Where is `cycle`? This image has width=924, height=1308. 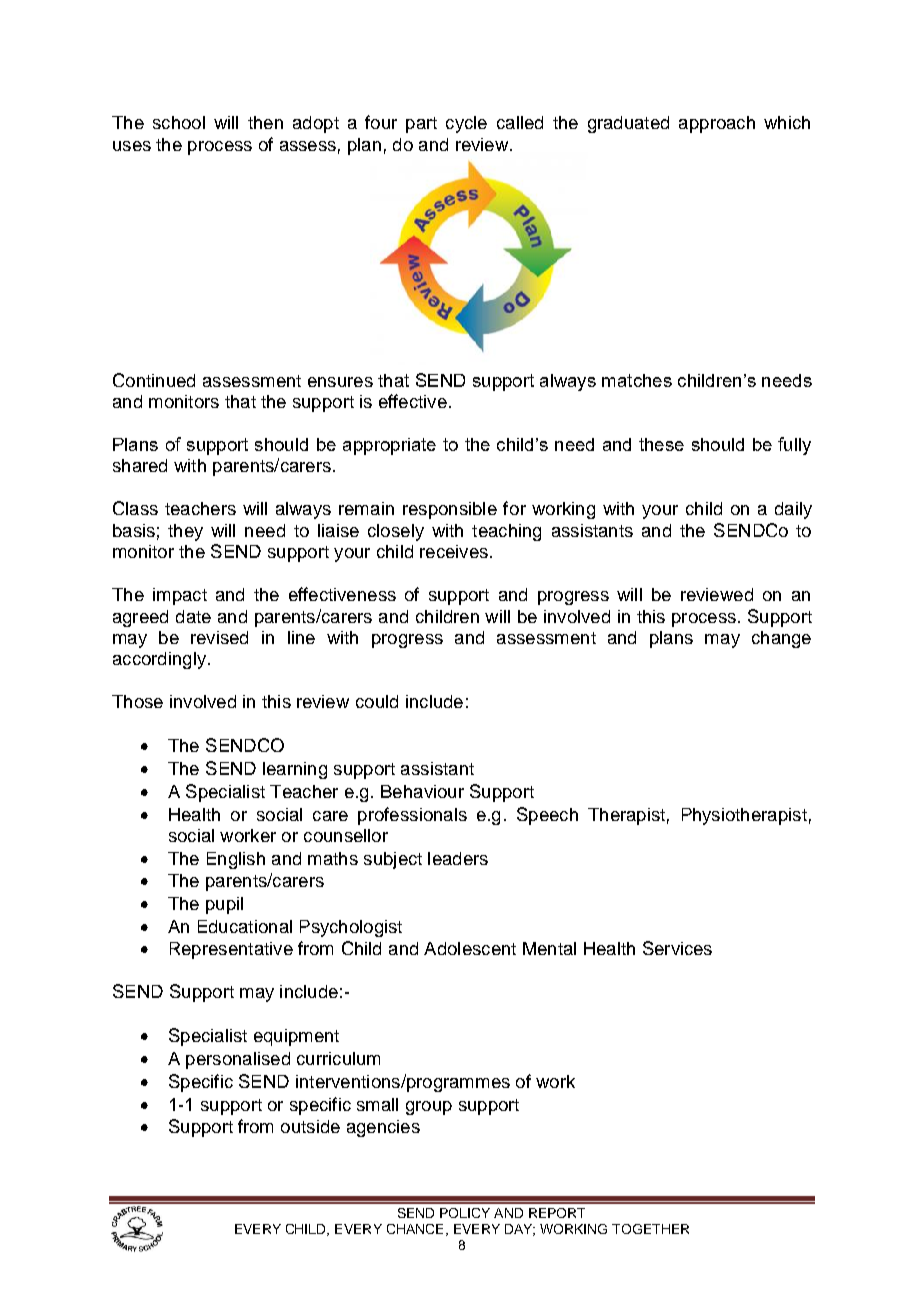
cycle is located at coordinates (466, 124).
